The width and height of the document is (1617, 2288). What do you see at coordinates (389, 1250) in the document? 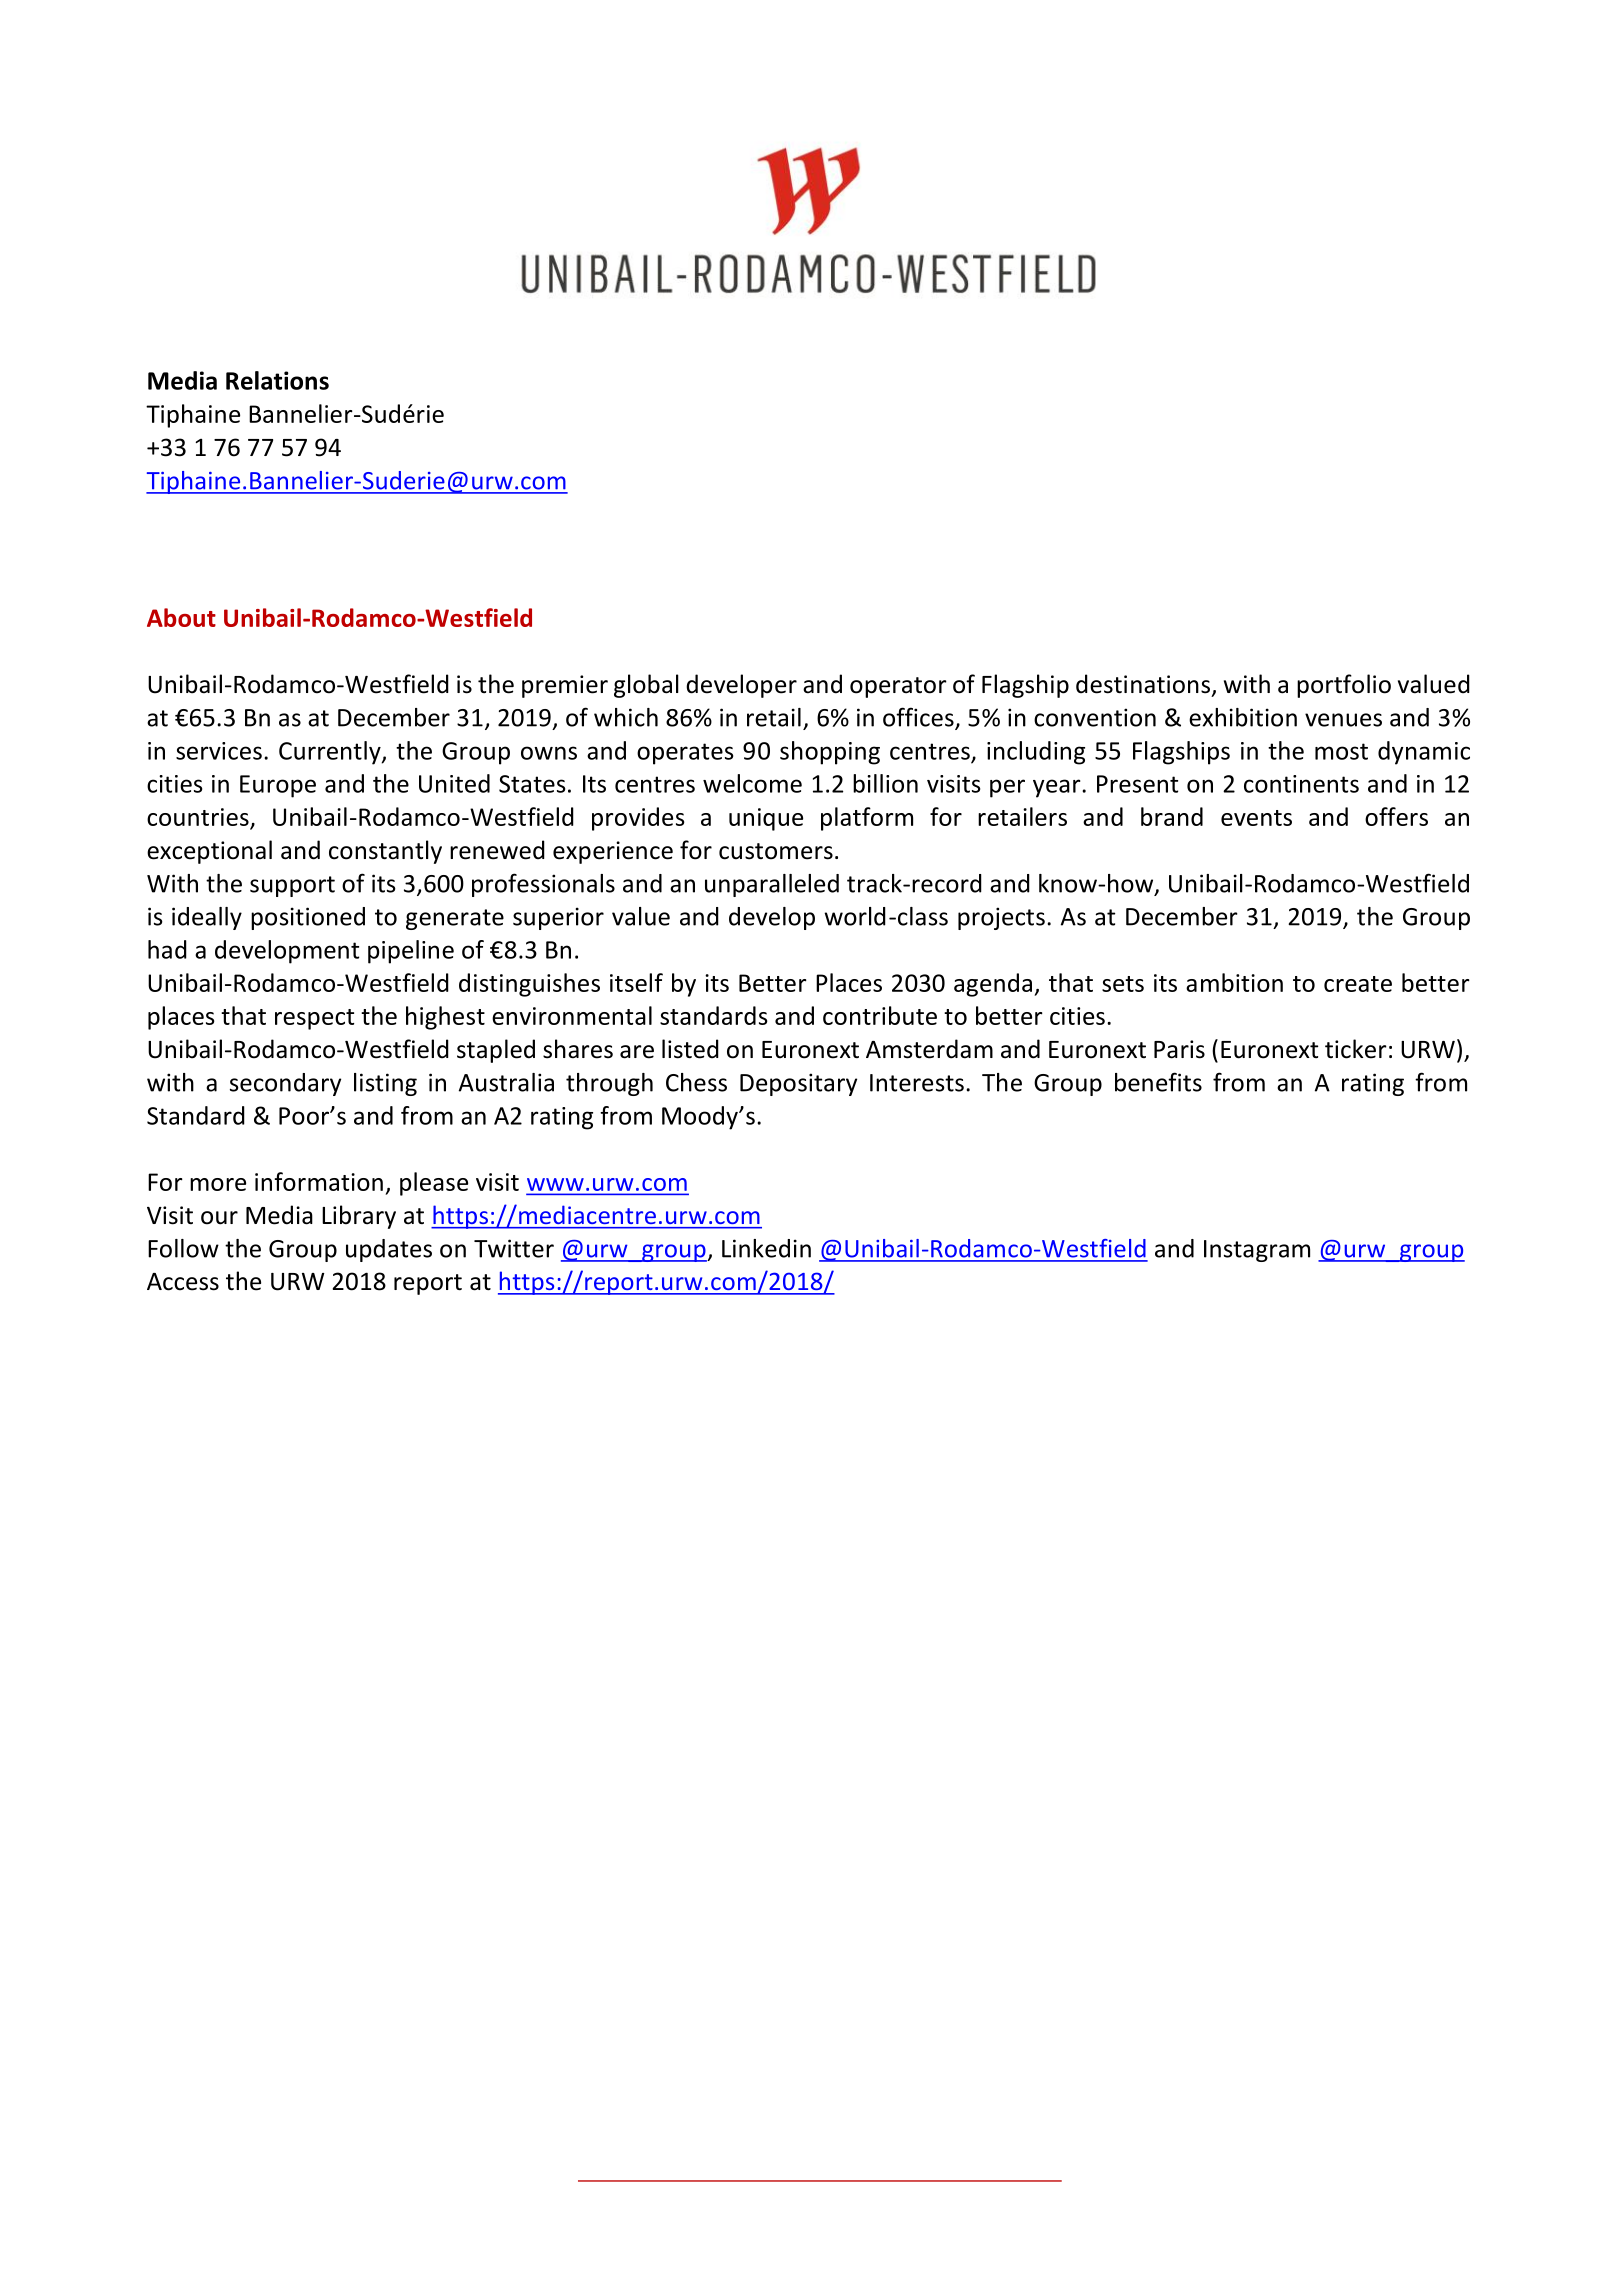
I see `updates` at bounding box center [389, 1250].
